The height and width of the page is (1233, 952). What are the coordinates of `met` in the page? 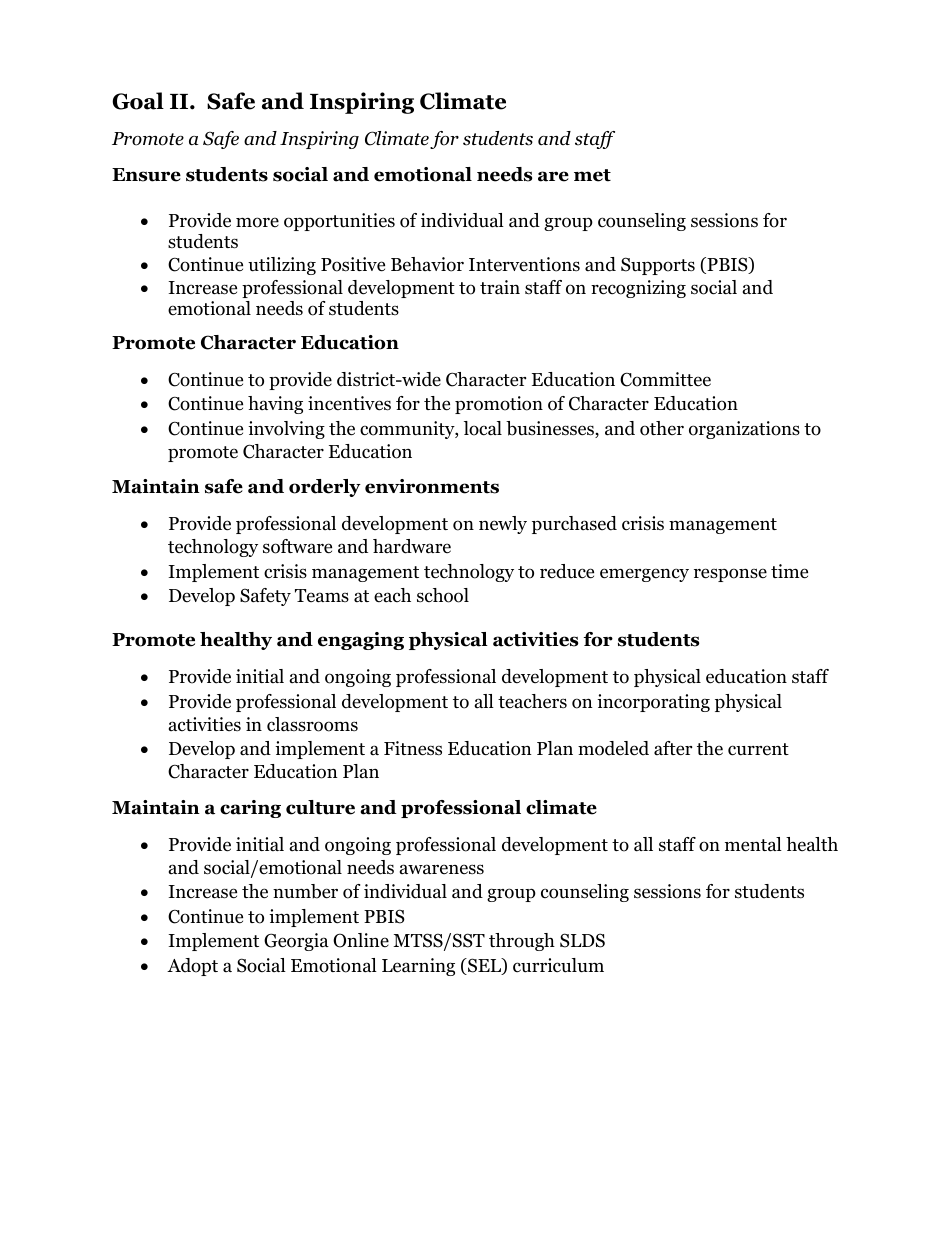 It's located at (592, 175).
